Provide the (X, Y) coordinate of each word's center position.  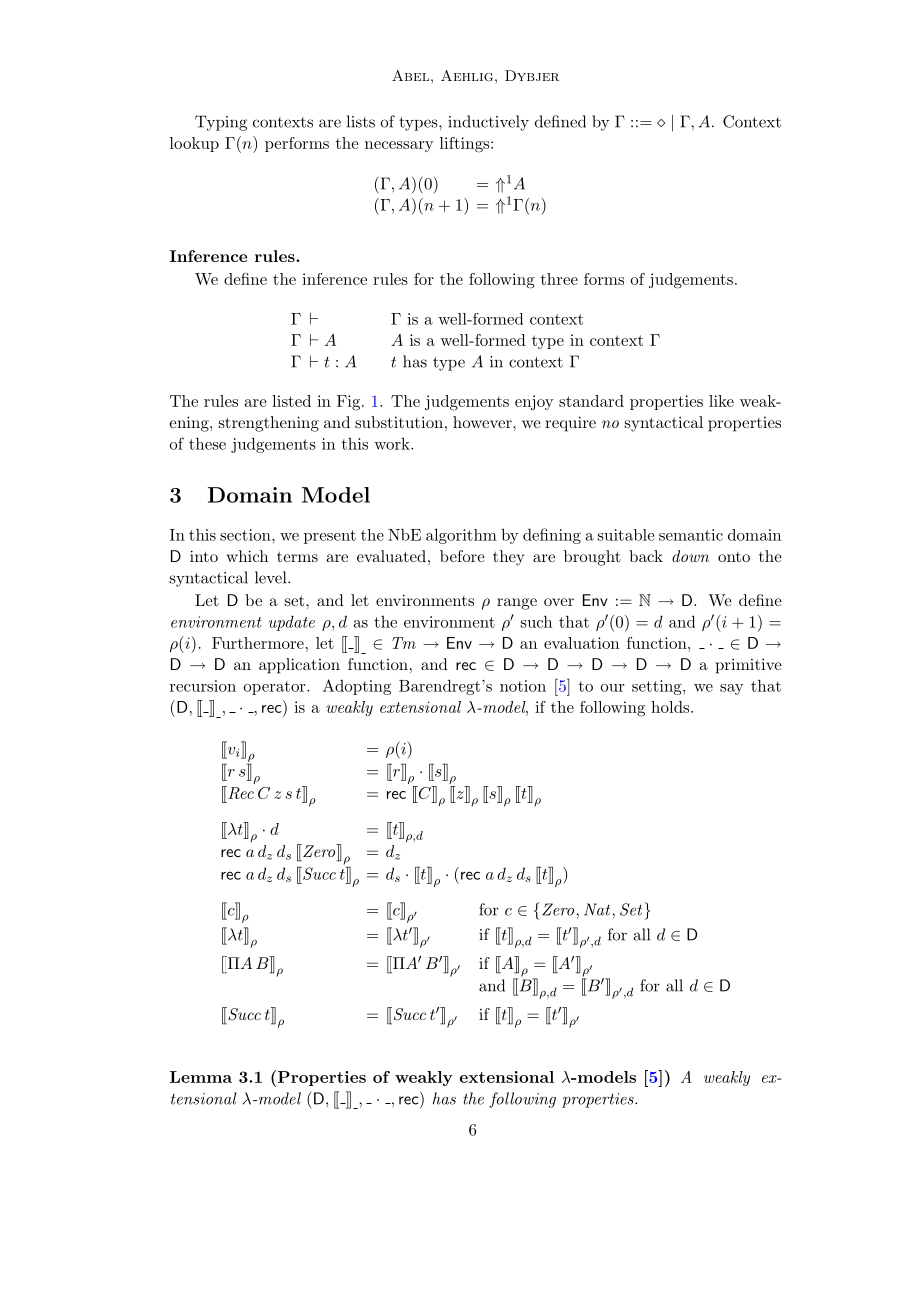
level (272, 577)
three (559, 279)
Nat (597, 909)
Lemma (201, 1077)
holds (671, 707)
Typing (221, 123)
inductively (488, 123)
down (690, 556)
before (462, 556)
